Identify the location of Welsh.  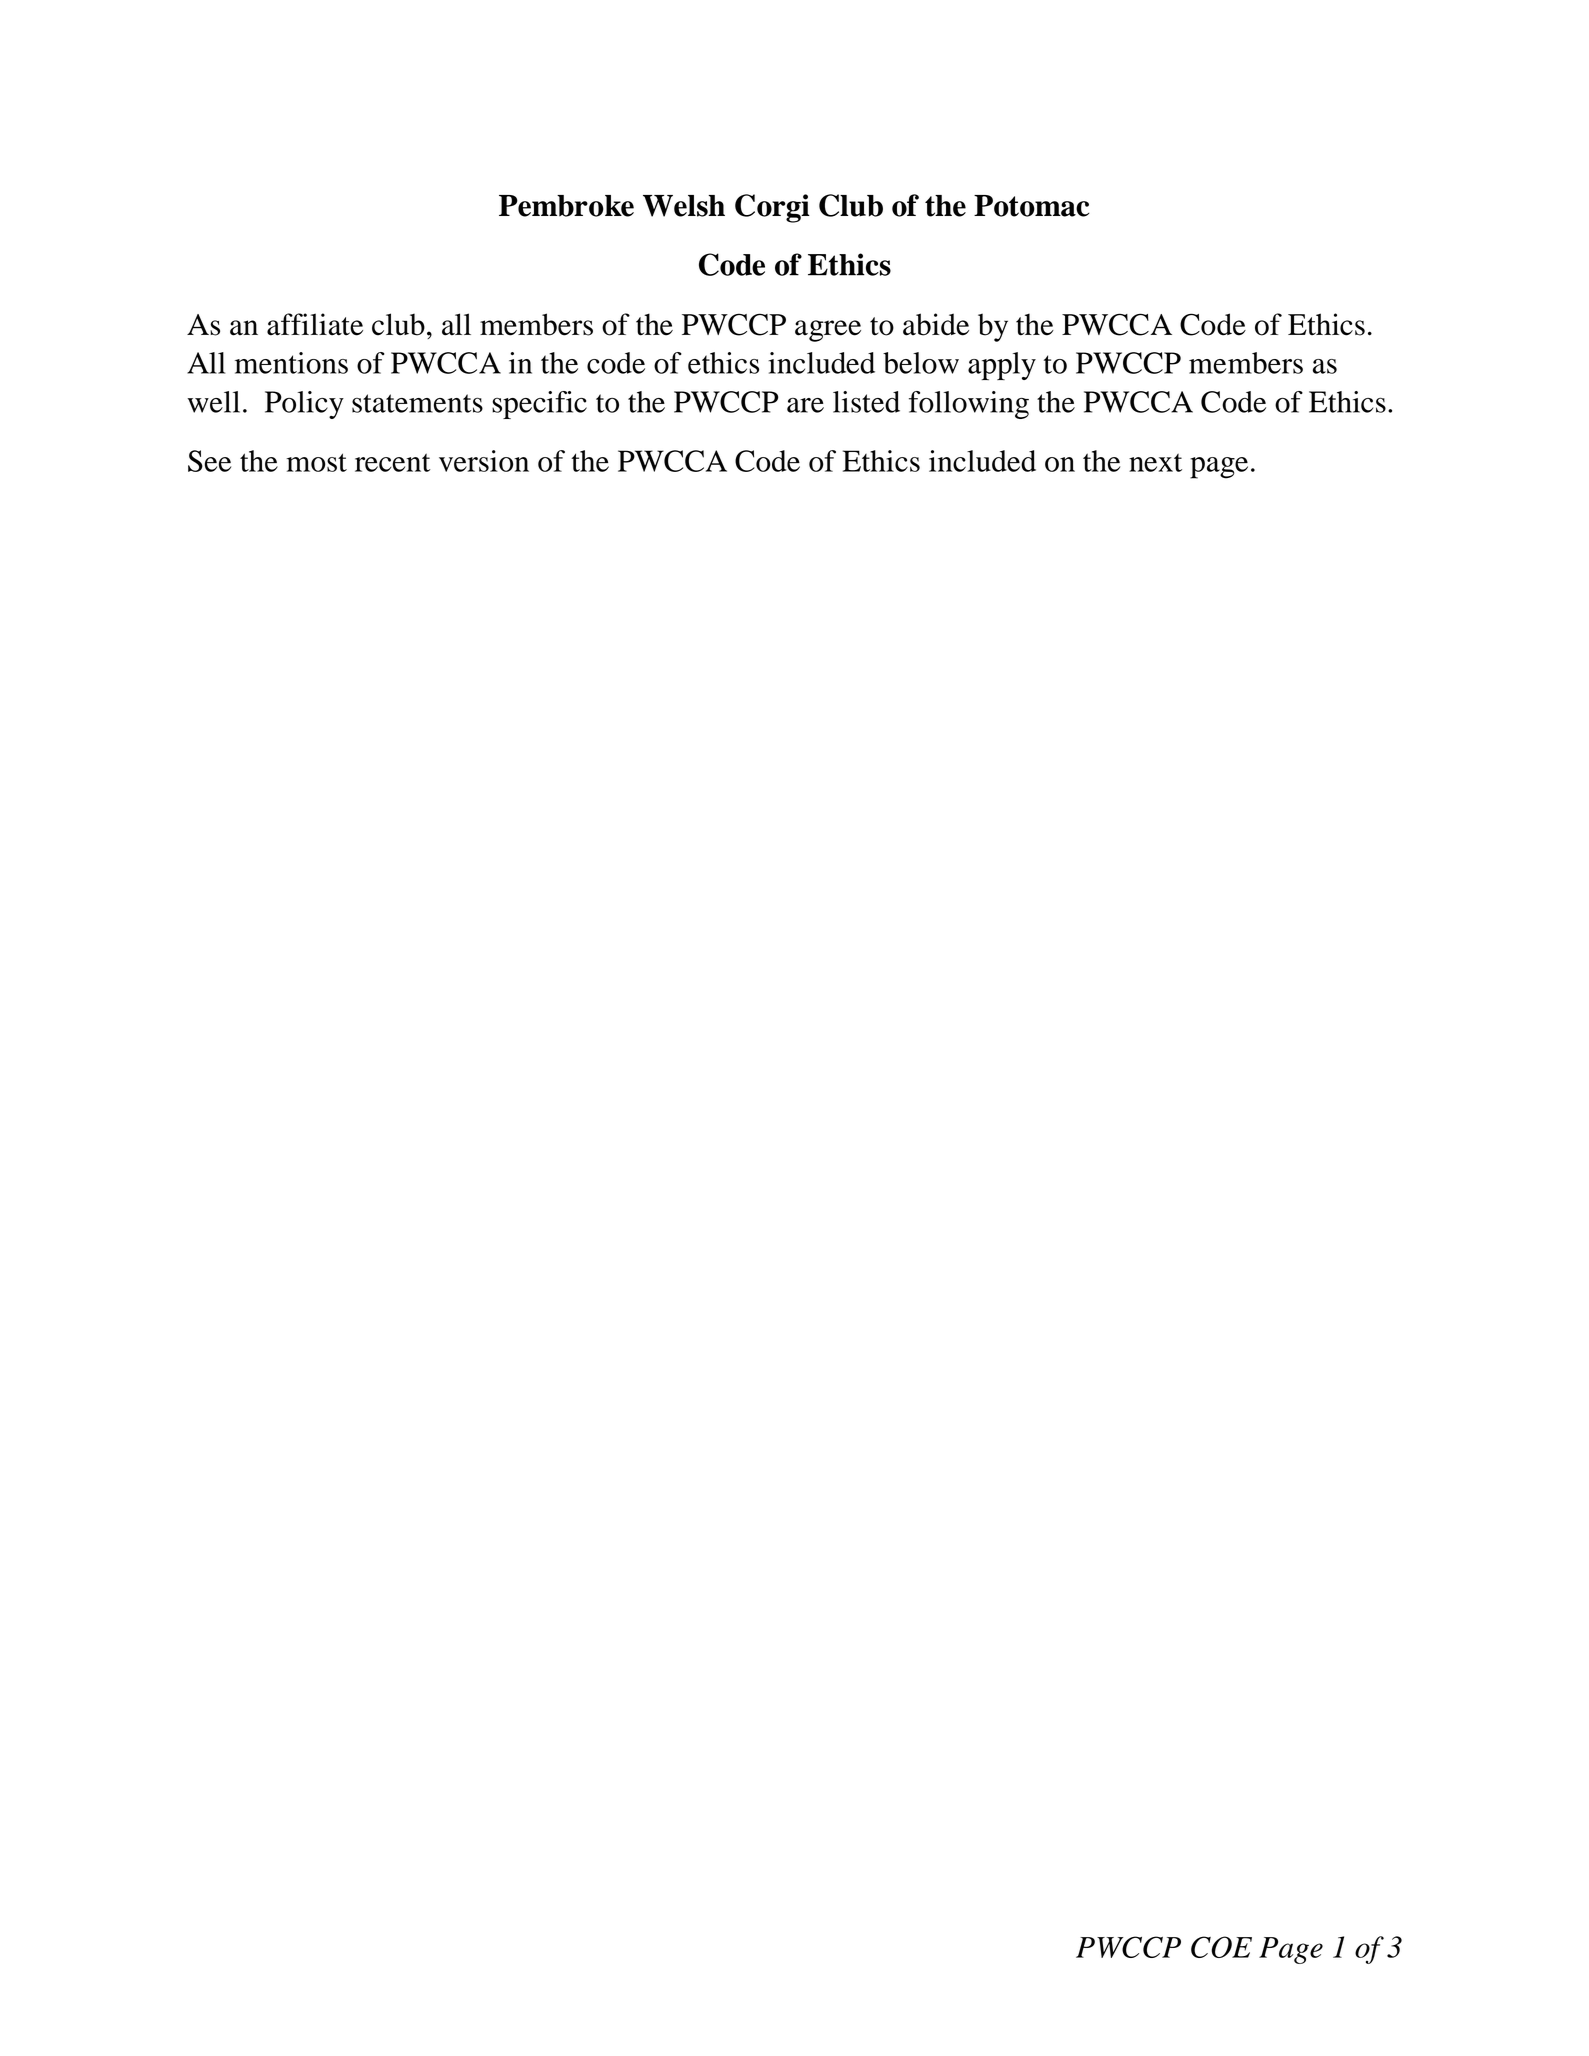
(684, 206).
